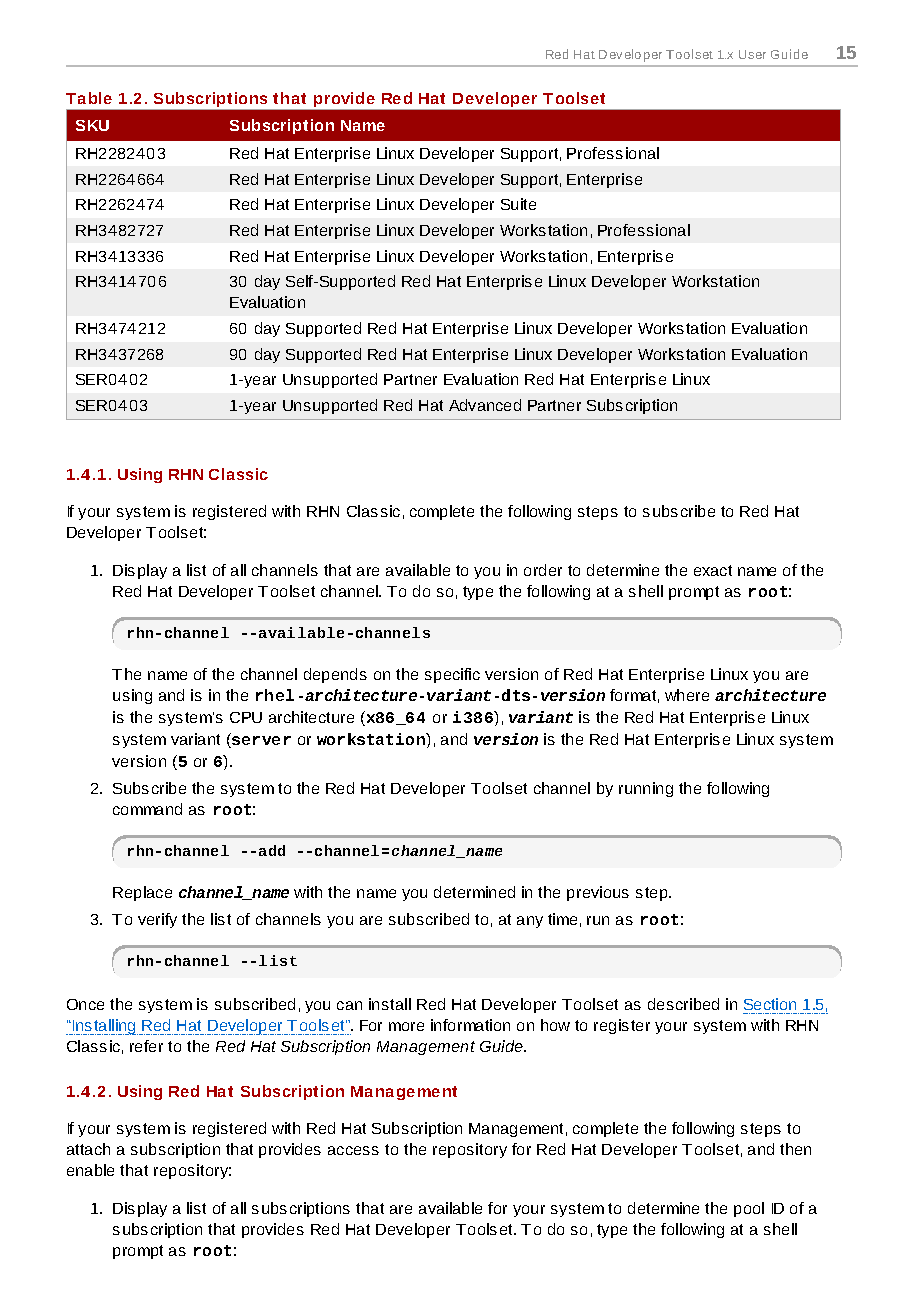 The height and width of the screenshot is (1308, 924). I want to click on exact, so click(713, 570).
